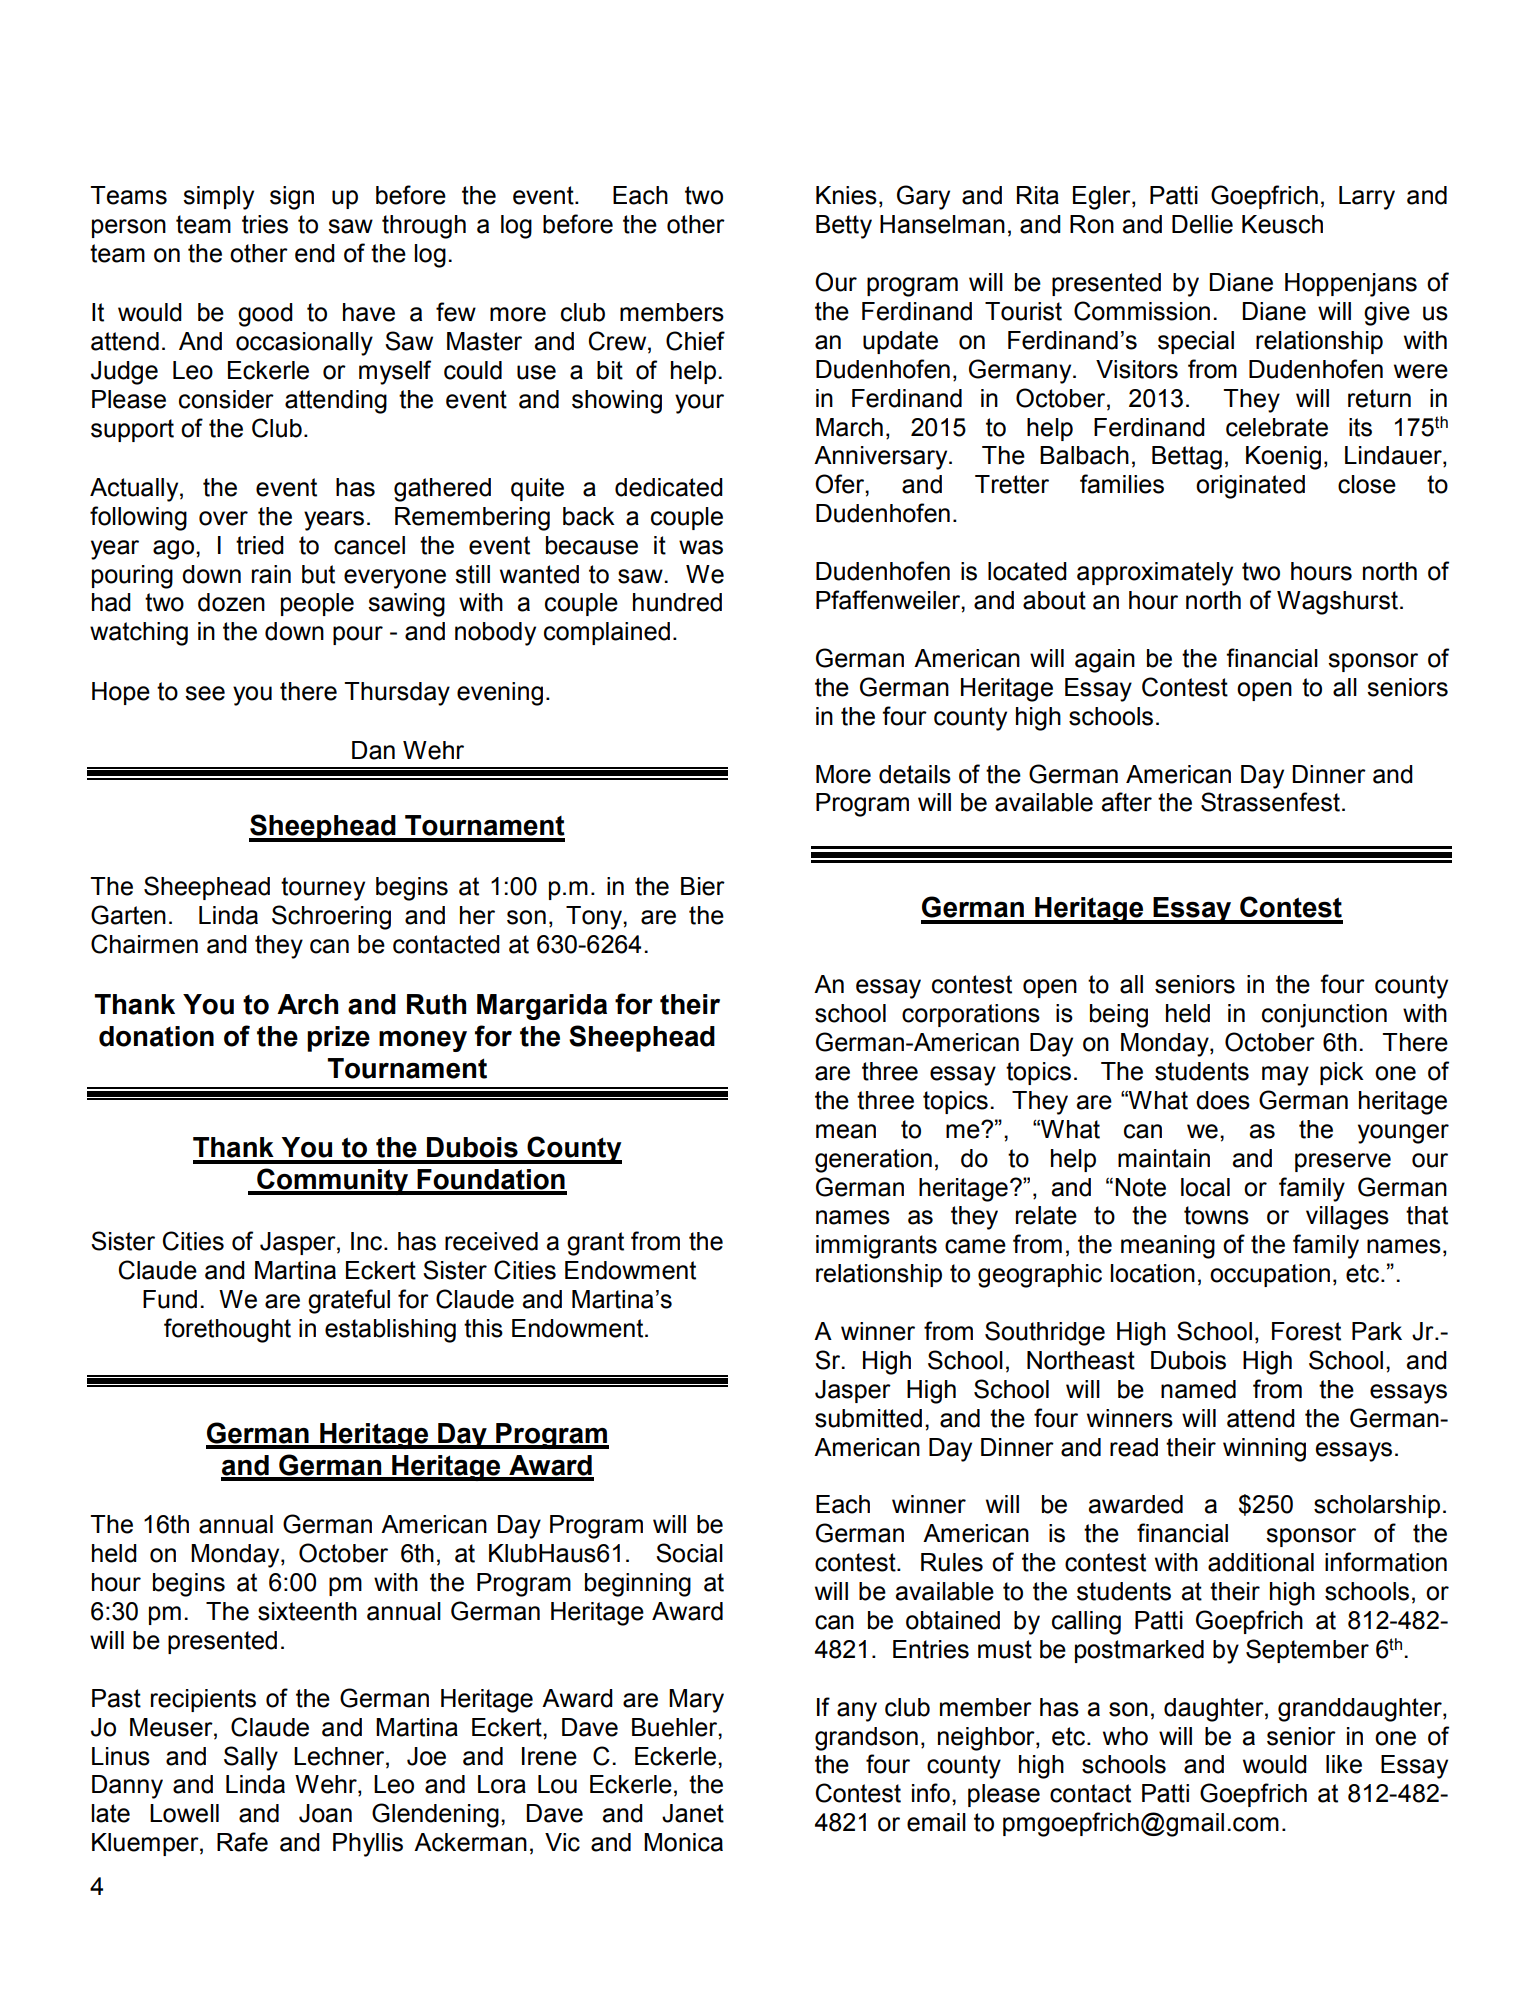 This page has height=1991, width=1539. I want to click on Betty, so click(844, 227).
